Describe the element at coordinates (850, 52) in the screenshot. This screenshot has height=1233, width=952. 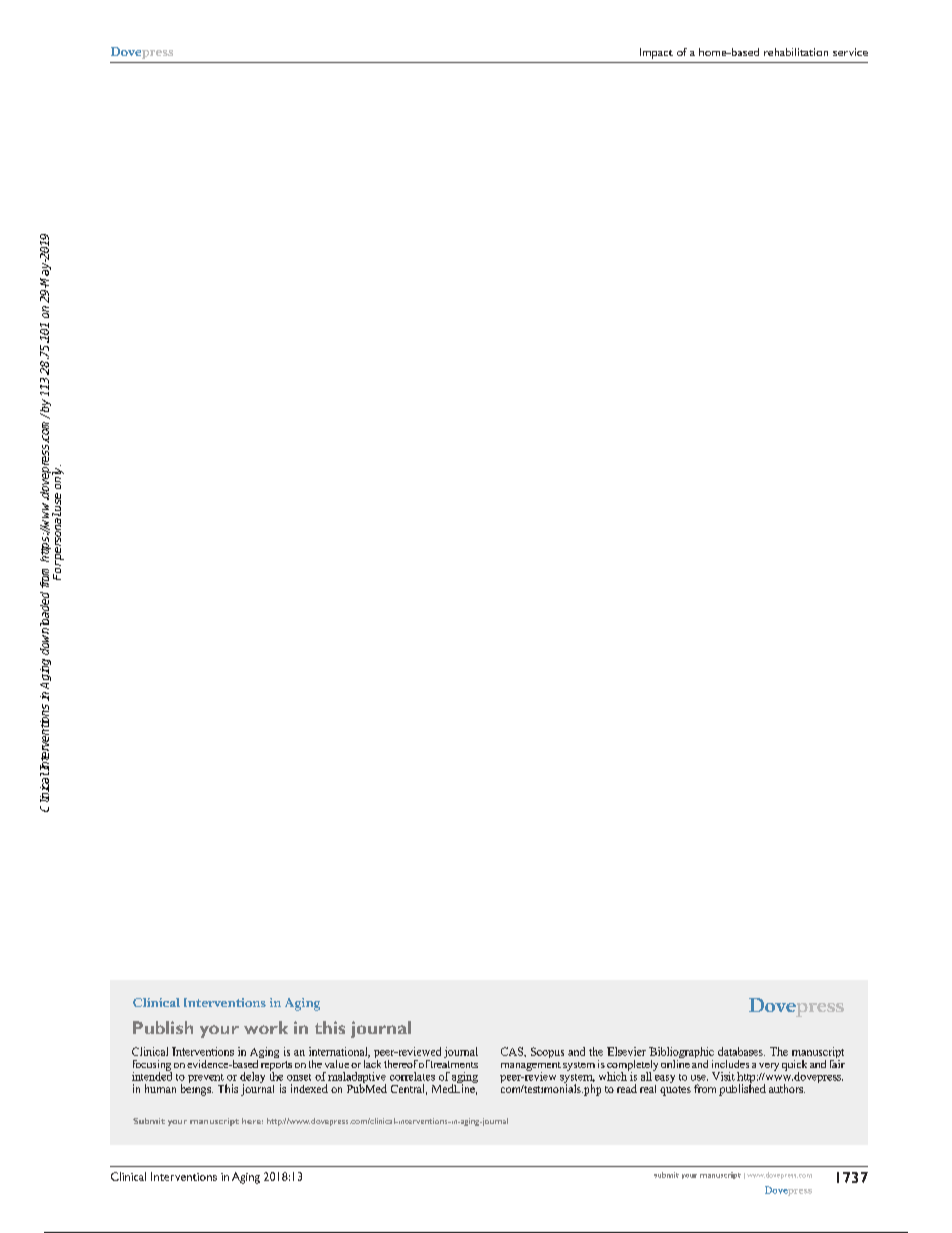
I see `service` at that location.
